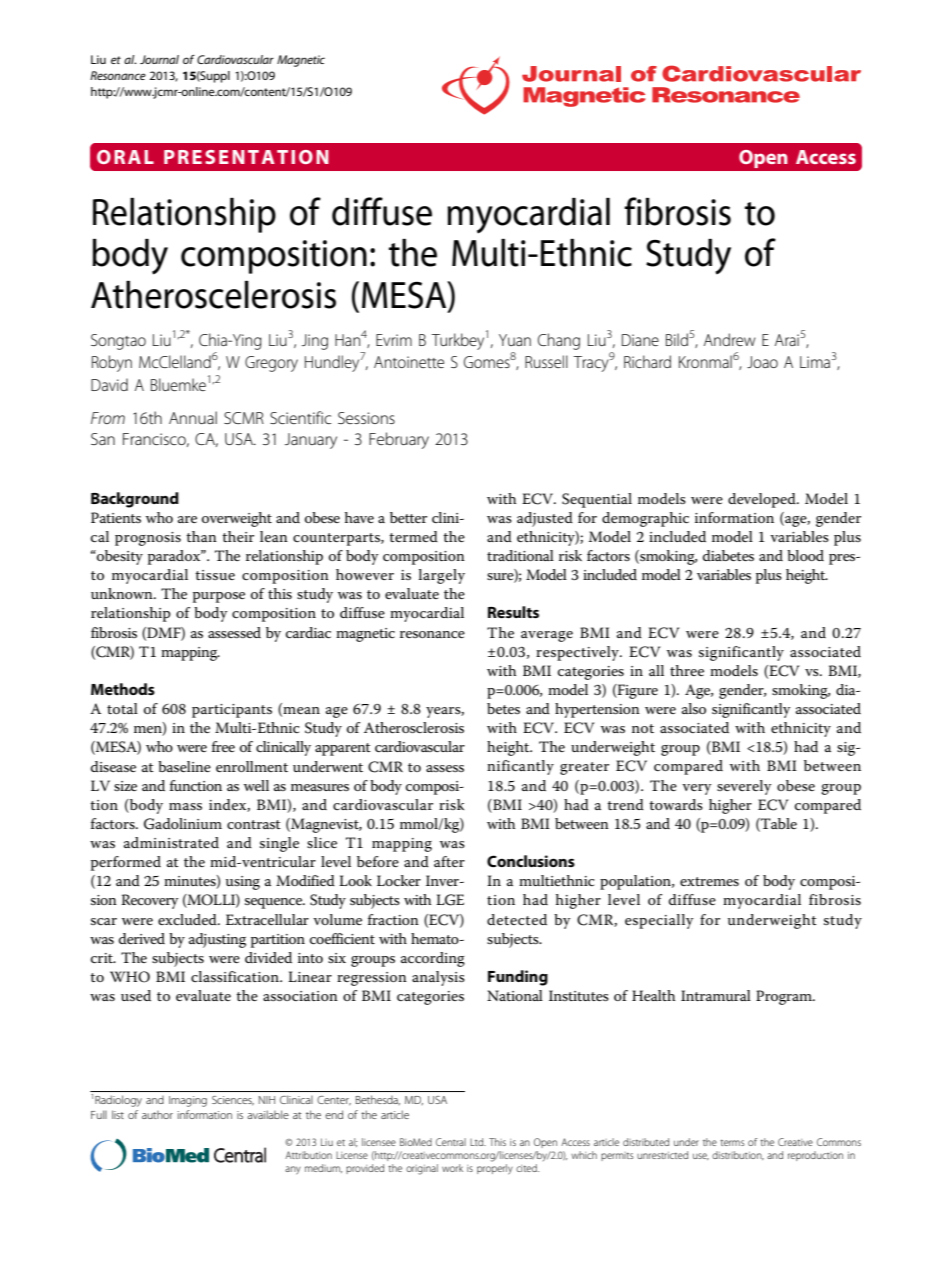 This page has width=952, height=1270. I want to click on Antoinette, so click(409, 362).
